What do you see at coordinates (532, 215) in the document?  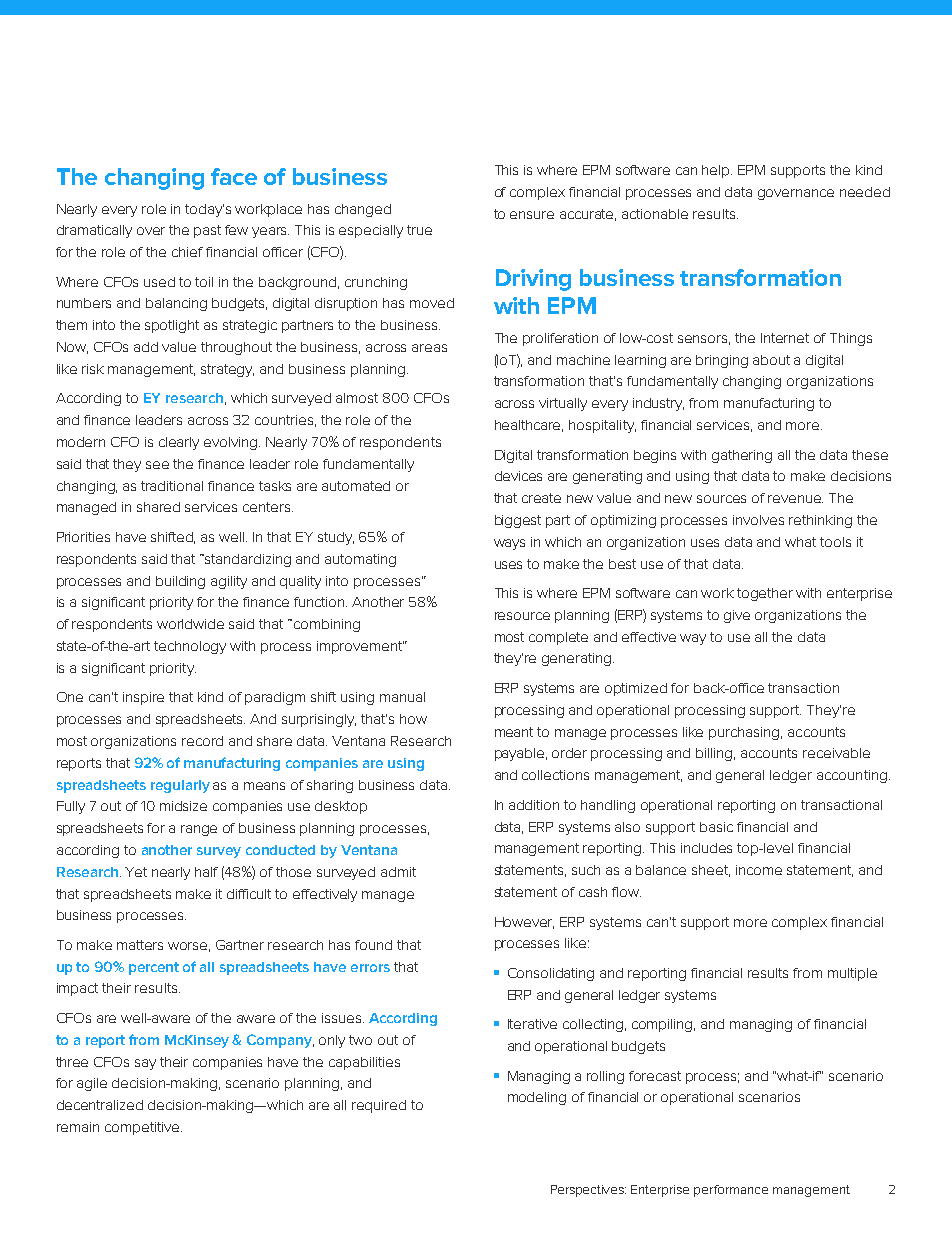 I see `ensure` at bounding box center [532, 215].
